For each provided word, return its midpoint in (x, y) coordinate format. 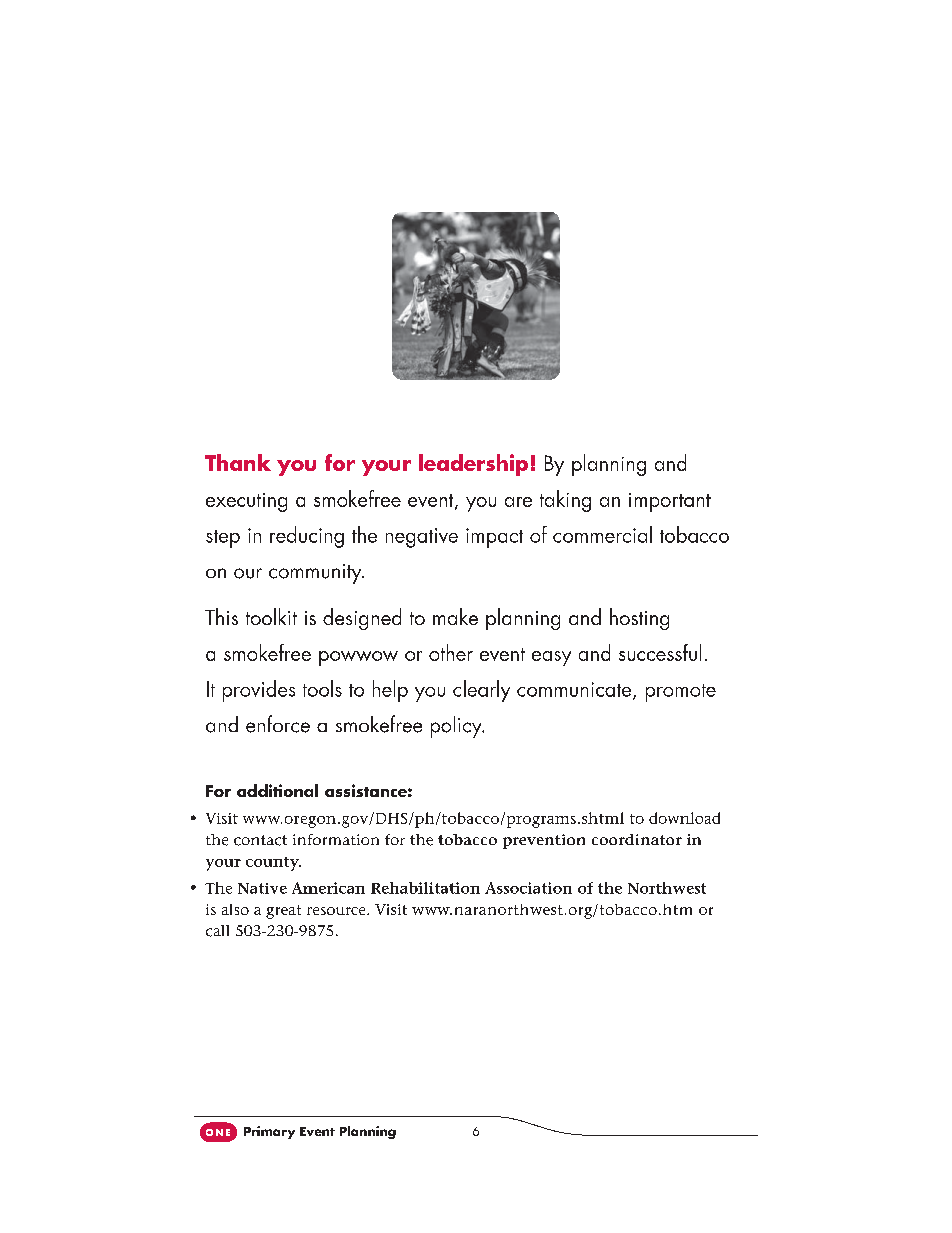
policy (457, 727)
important (670, 502)
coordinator (637, 839)
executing (246, 502)
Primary (269, 1132)
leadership (473, 465)
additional (277, 790)
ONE (218, 1132)
